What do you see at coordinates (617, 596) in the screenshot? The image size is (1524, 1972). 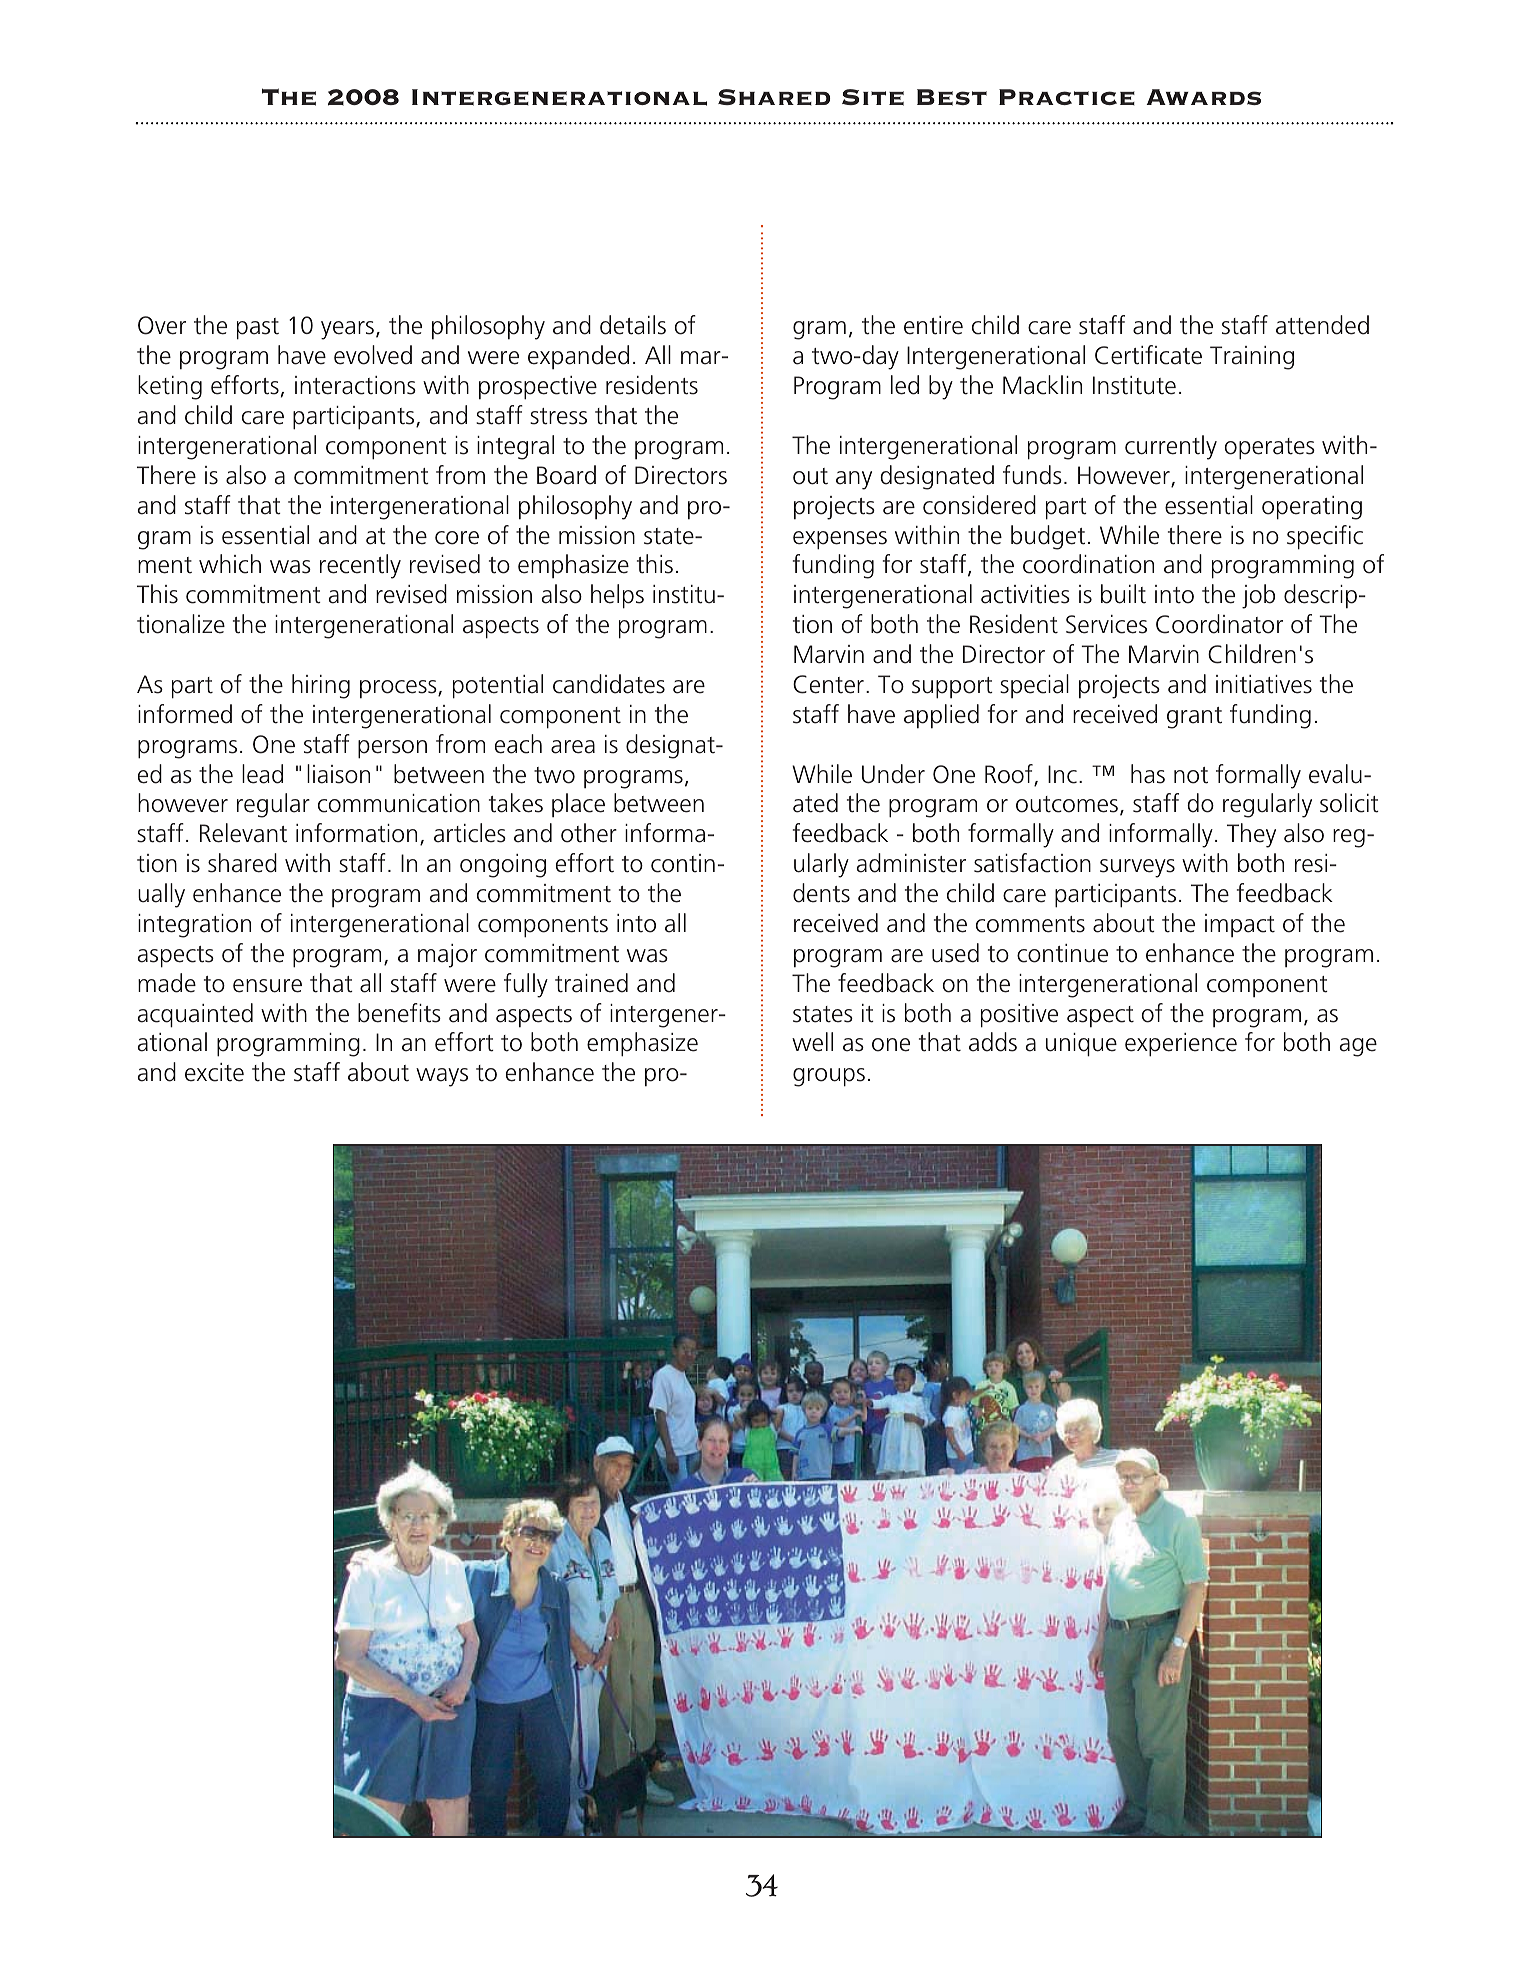 I see `helps` at bounding box center [617, 596].
